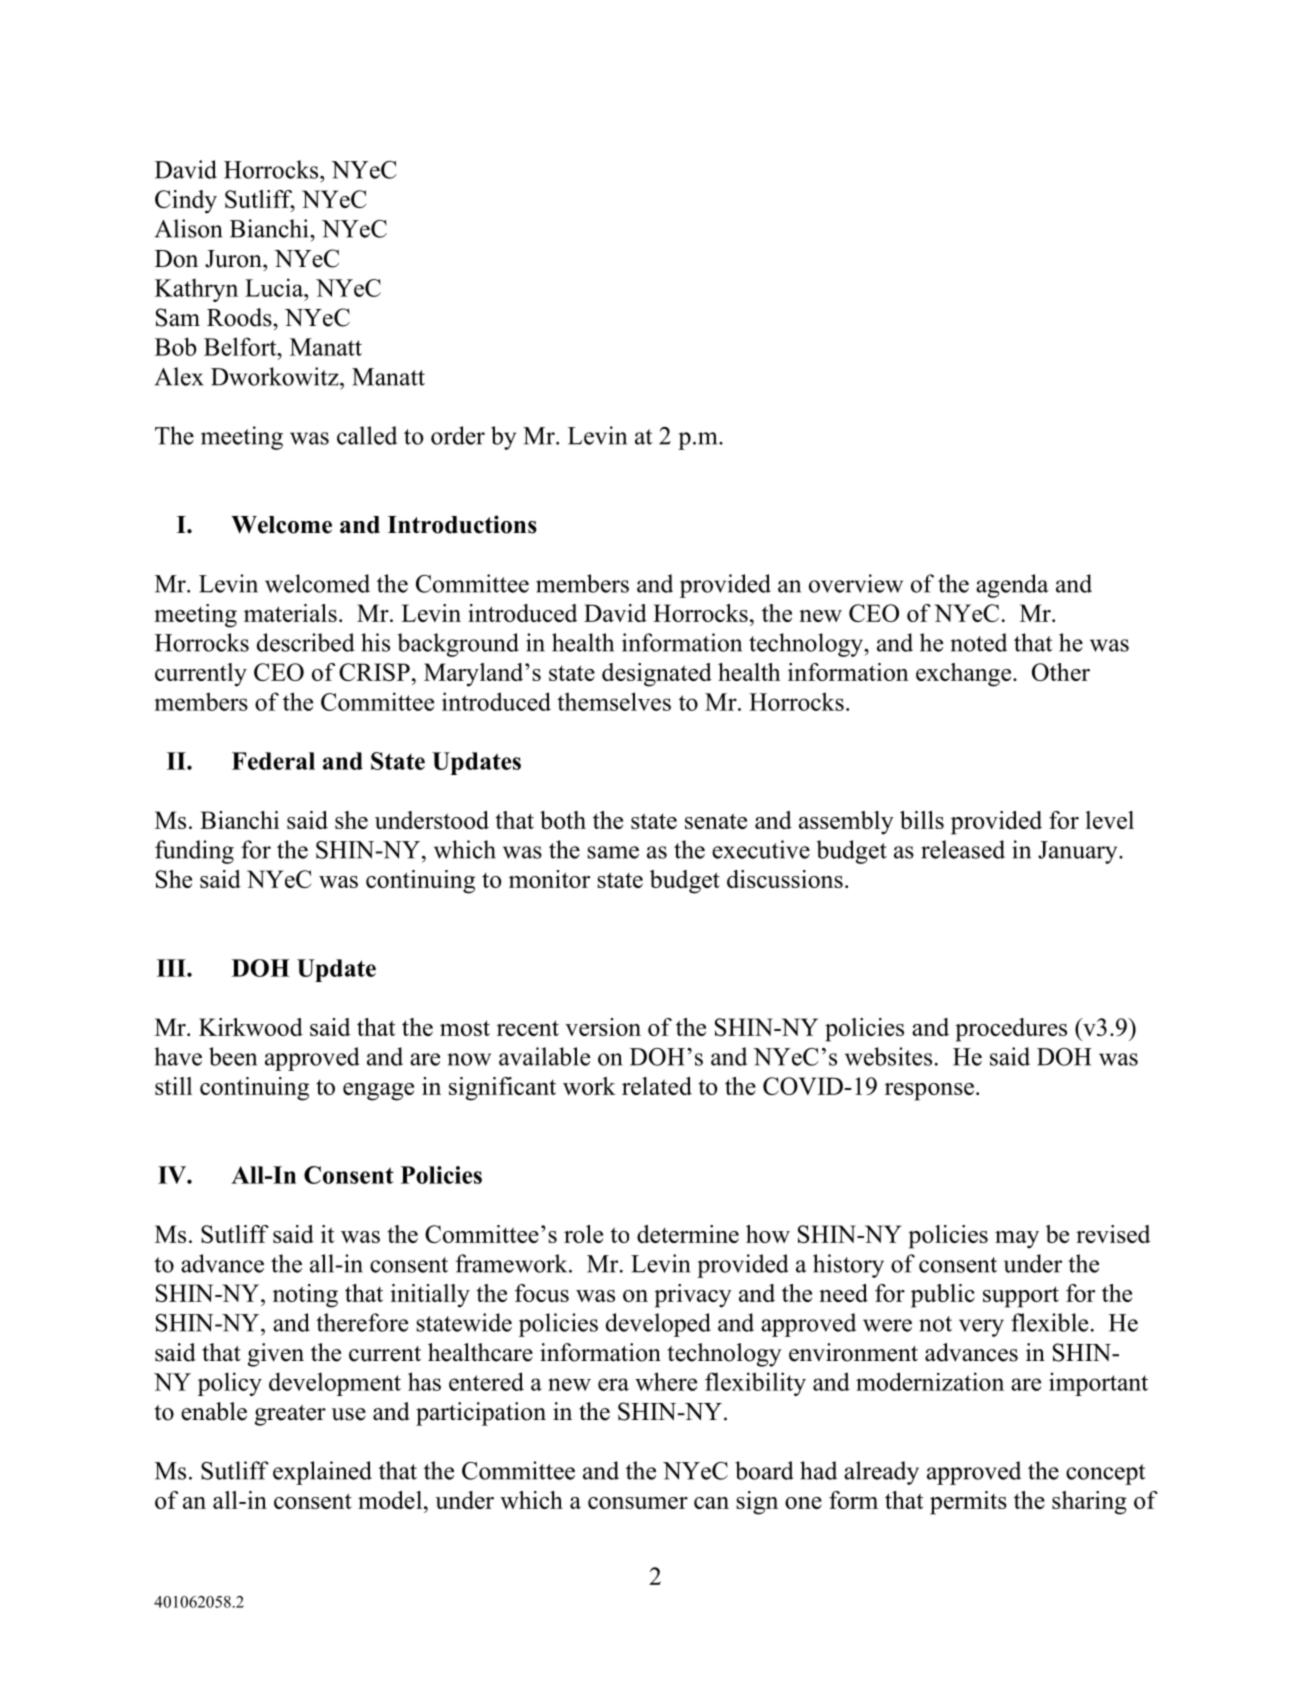  Describe the element at coordinates (963, 849) in the page. I see `released` at that location.
